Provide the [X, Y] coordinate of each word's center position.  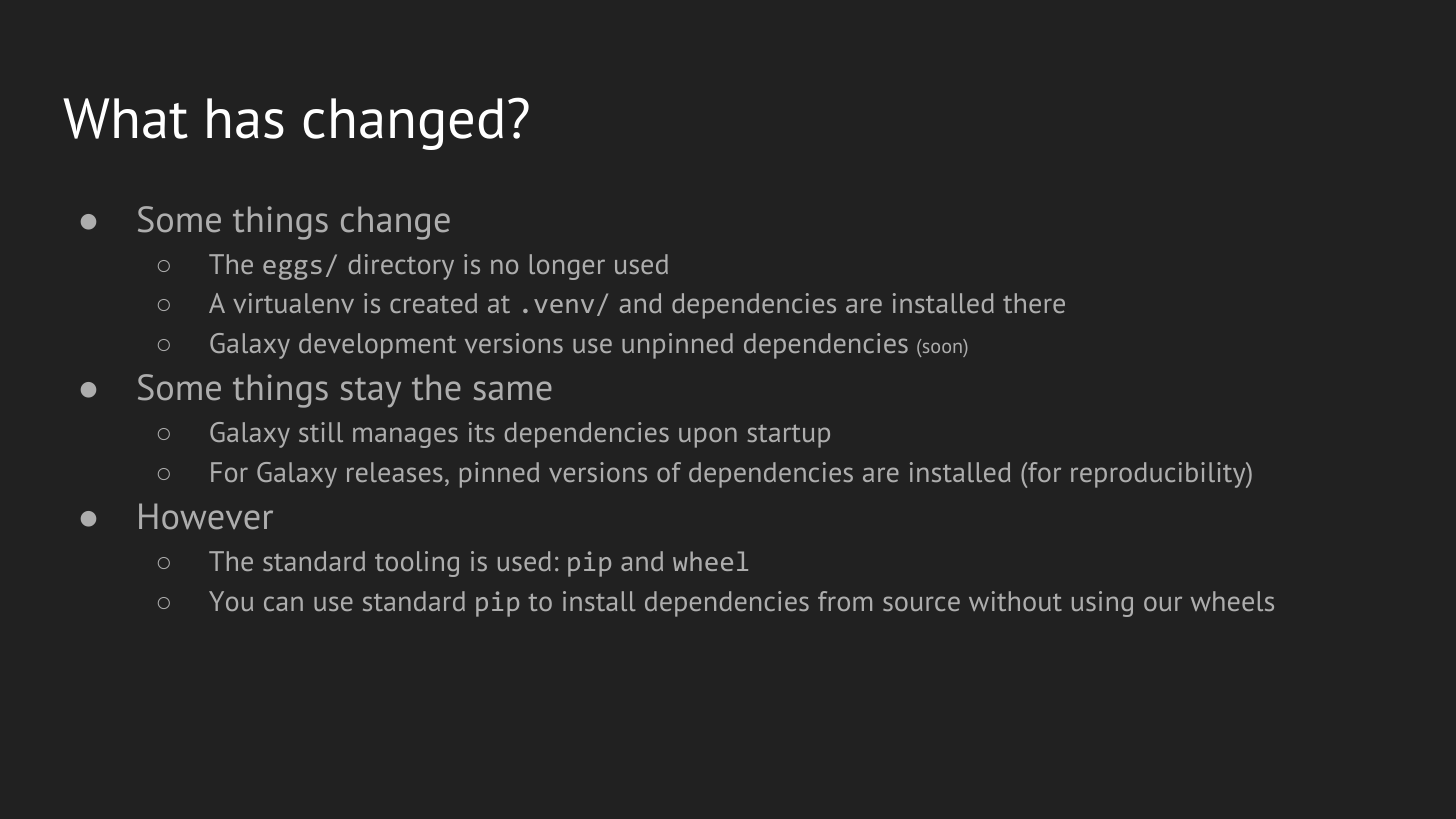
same [512, 391]
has [245, 118]
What [125, 118]
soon [941, 348]
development [377, 346]
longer [567, 267]
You [231, 601]
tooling [417, 564]
